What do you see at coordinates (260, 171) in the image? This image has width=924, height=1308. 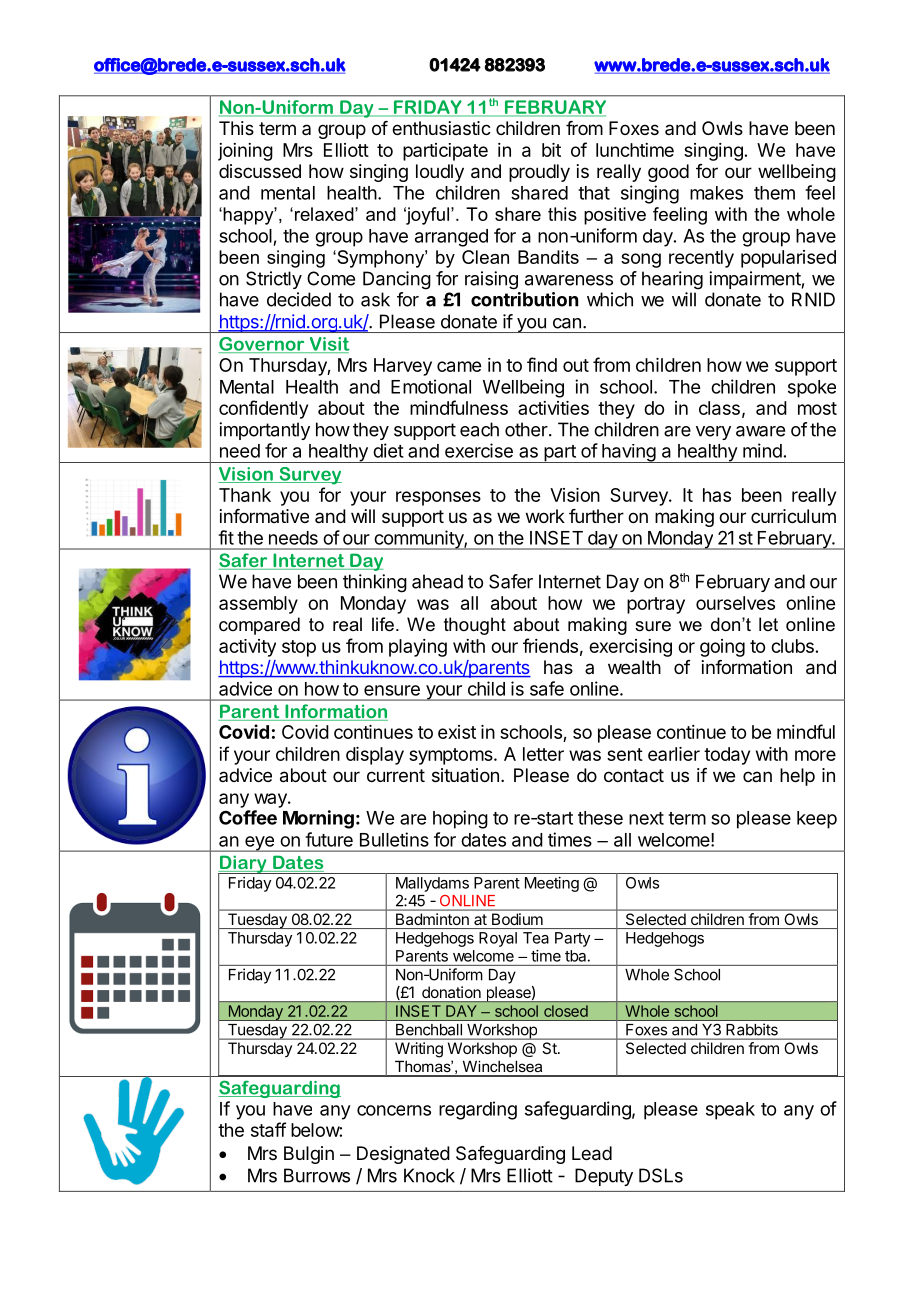 I see `discussed` at bounding box center [260, 171].
